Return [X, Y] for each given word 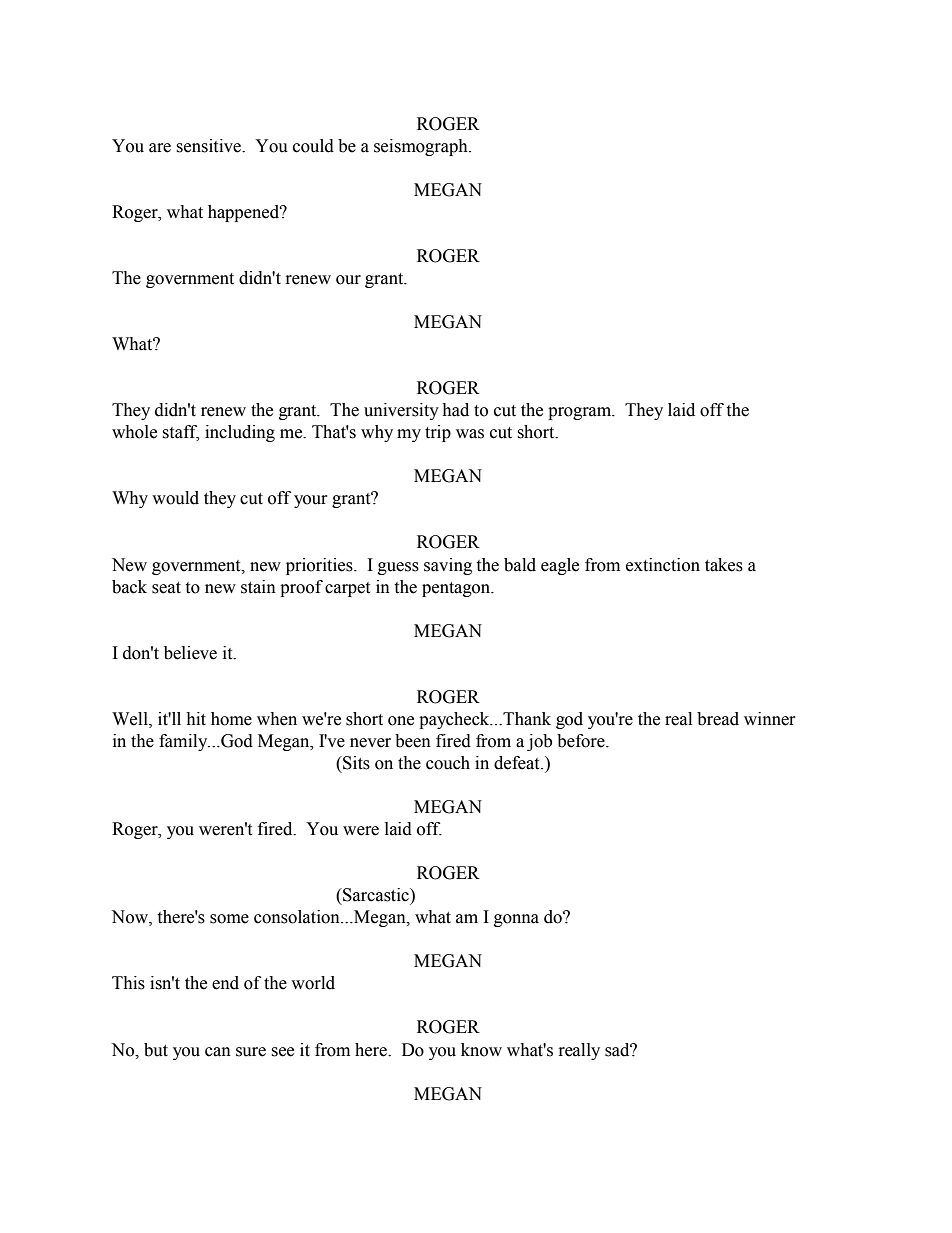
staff [180, 433]
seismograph [422, 147]
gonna [516, 920]
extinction [663, 565]
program [581, 413]
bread [718, 719]
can [218, 1052]
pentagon [457, 589]
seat [166, 588]
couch [448, 763]
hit [196, 719]
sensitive [210, 146]
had [455, 410]
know [481, 1050]
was [470, 434]
